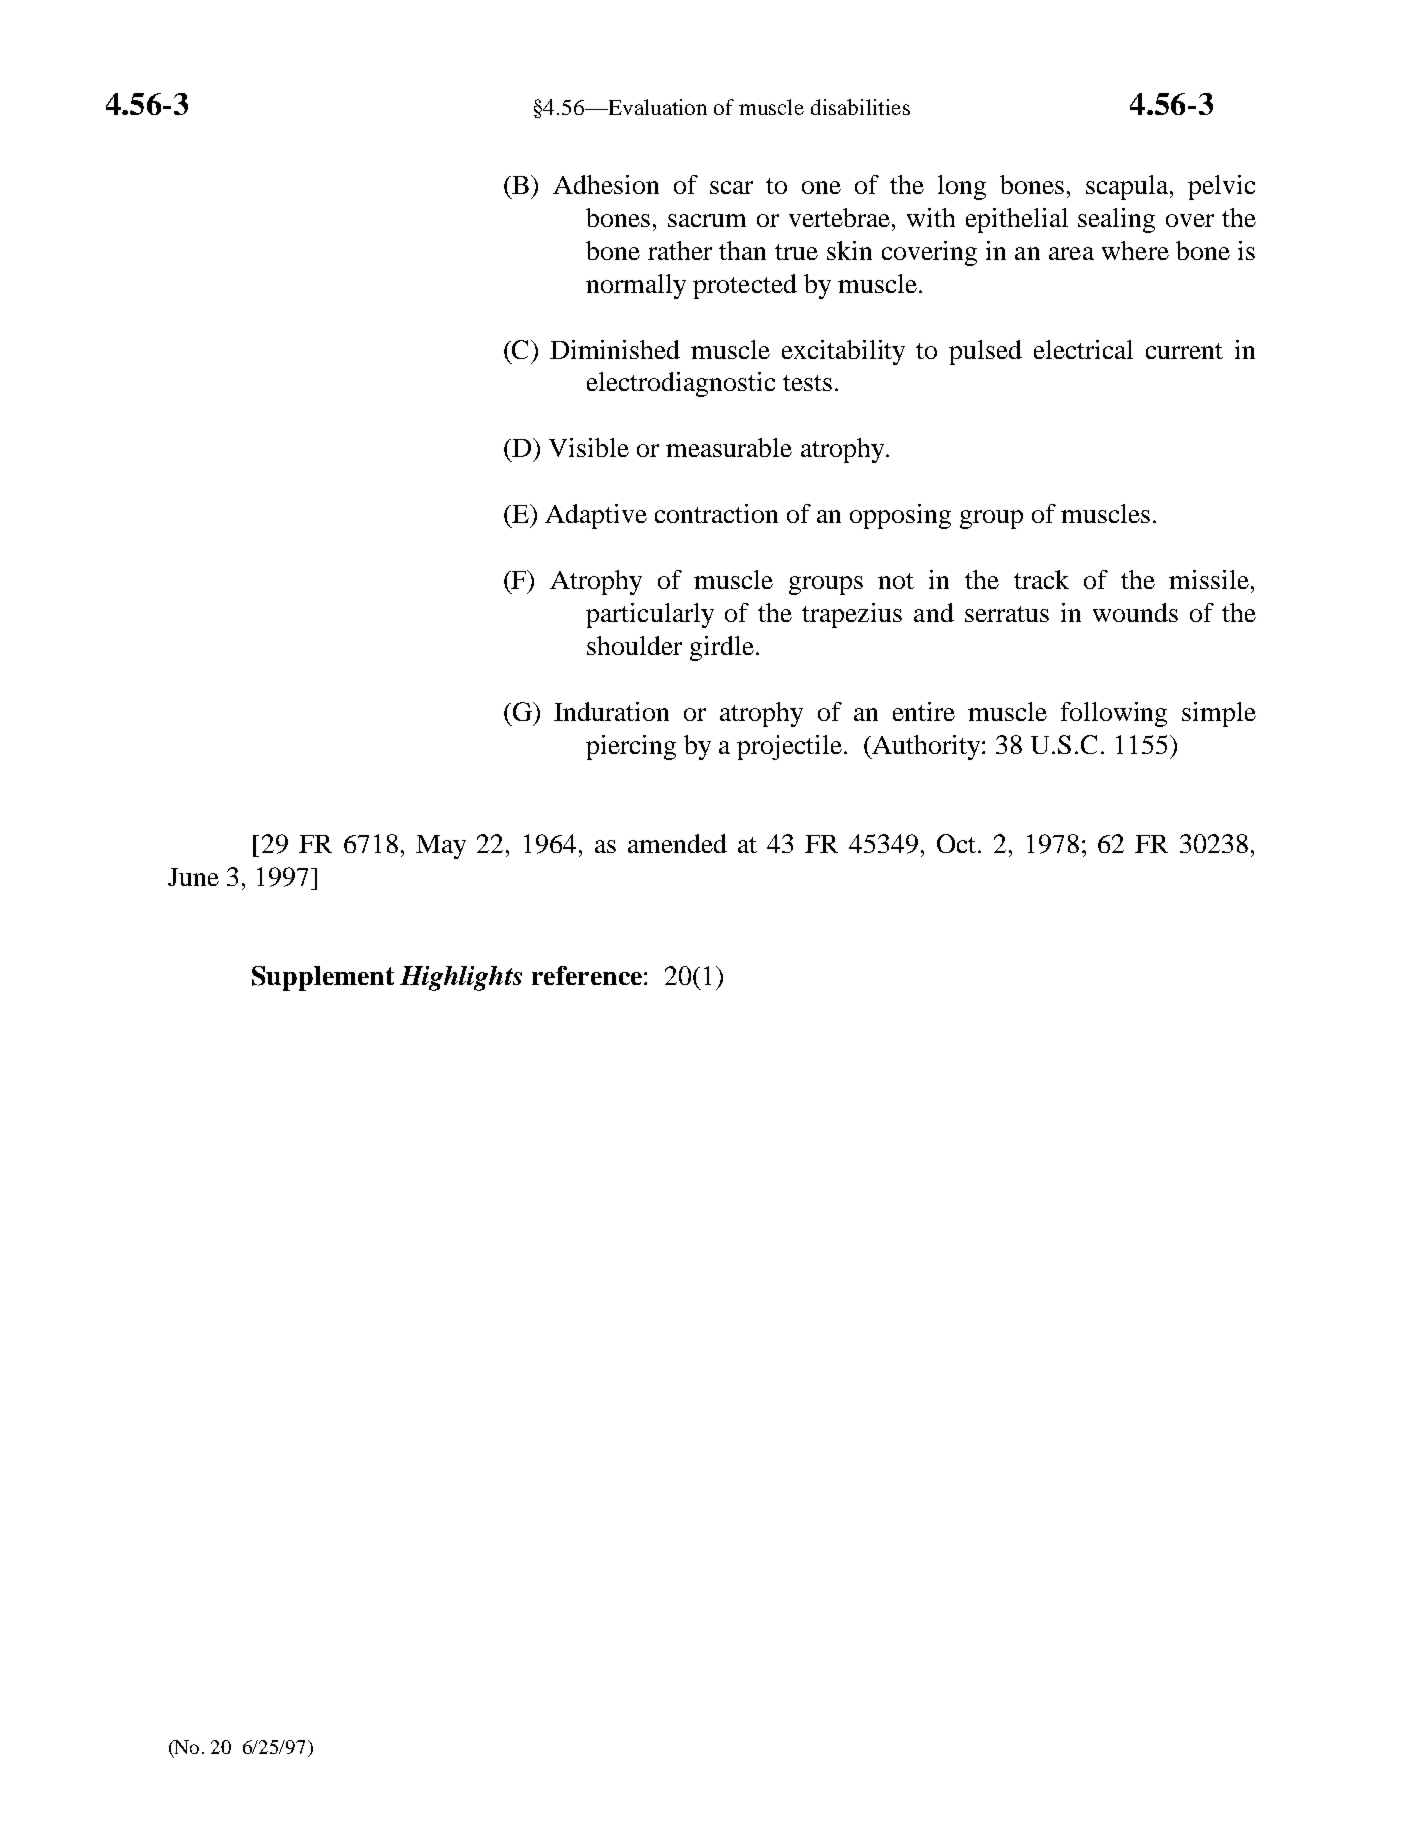  I want to click on piercing, so click(631, 747).
